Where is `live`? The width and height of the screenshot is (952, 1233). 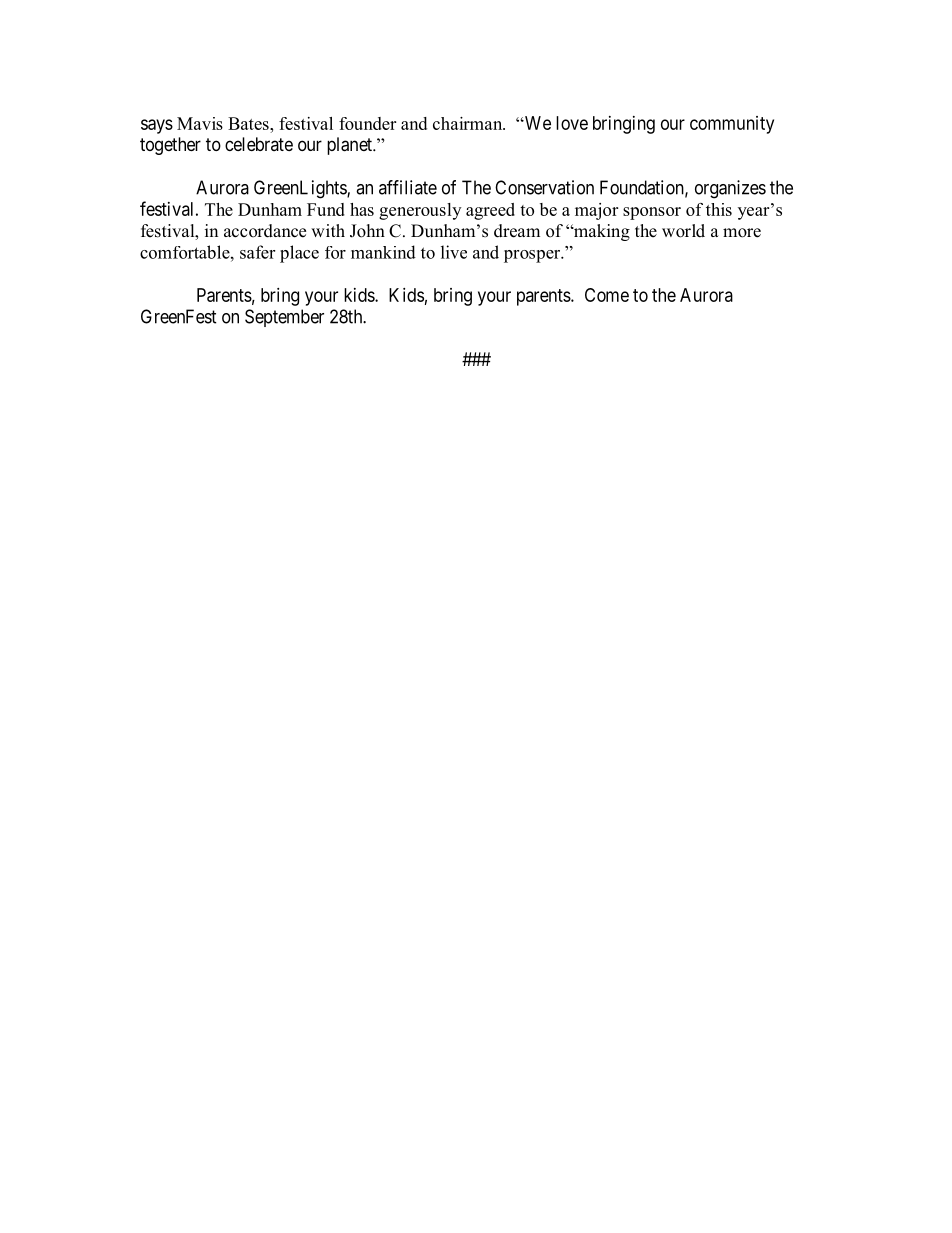
live is located at coordinates (454, 252).
